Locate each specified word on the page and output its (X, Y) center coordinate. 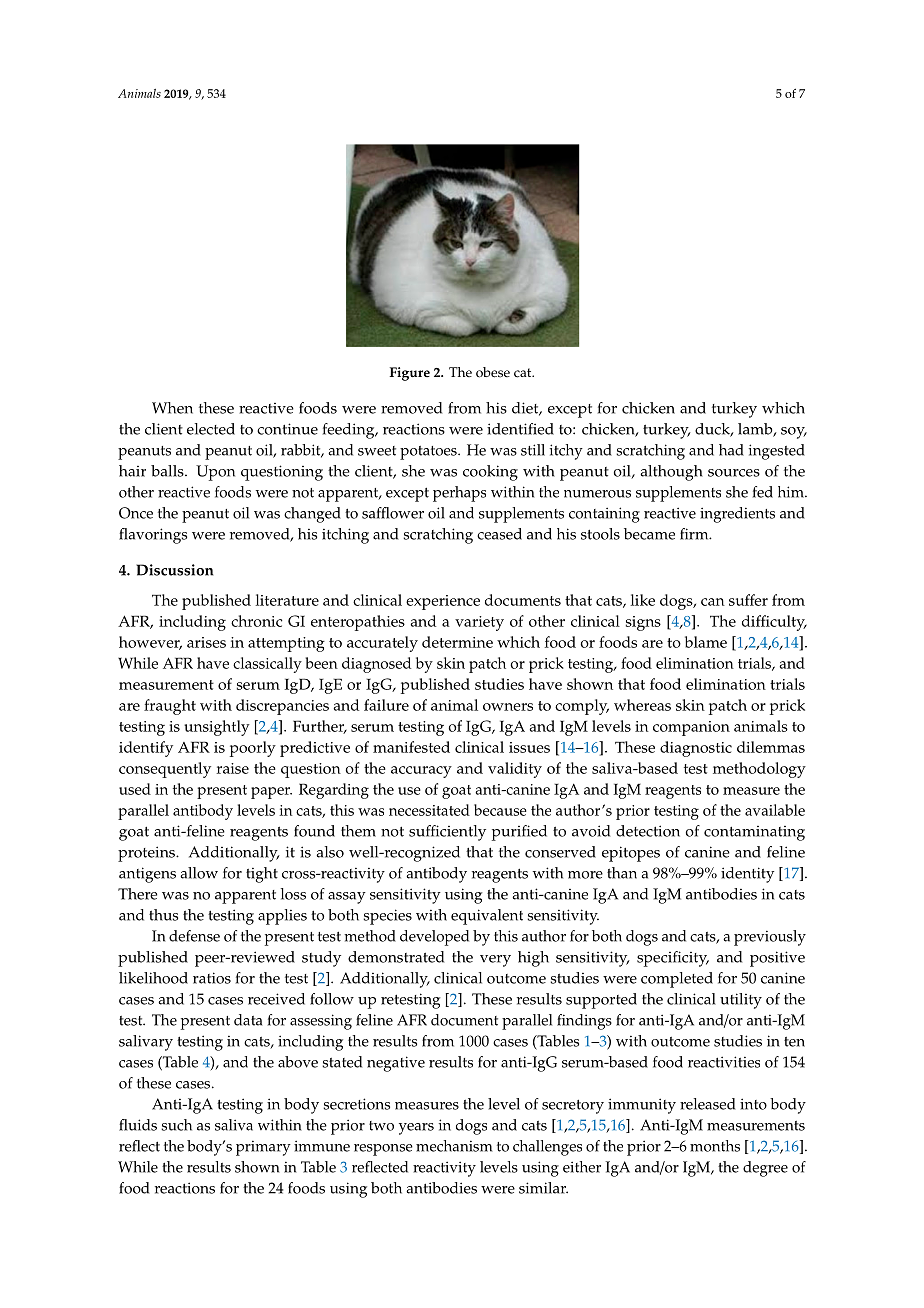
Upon (215, 473)
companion (691, 728)
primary (263, 1148)
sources (734, 473)
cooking (490, 473)
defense (194, 936)
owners (508, 707)
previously (770, 938)
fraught (170, 707)
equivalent (487, 917)
